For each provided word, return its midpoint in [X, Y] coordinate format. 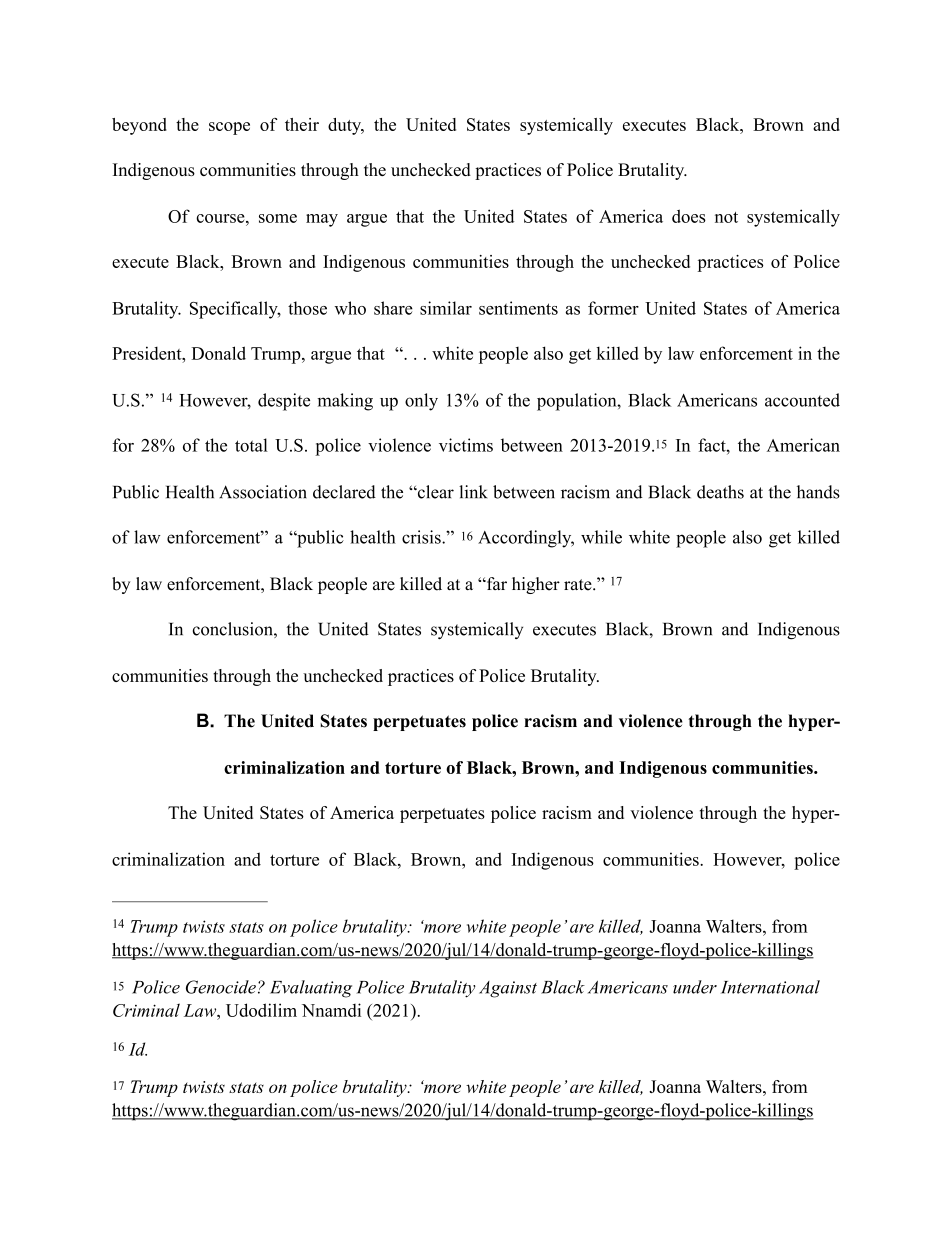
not [726, 217]
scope [229, 128]
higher [536, 585]
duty [346, 126]
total [251, 445]
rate [579, 585]
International [770, 987]
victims [466, 445]
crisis [422, 537]
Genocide [221, 987]
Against [508, 989]
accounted [802, 400]
